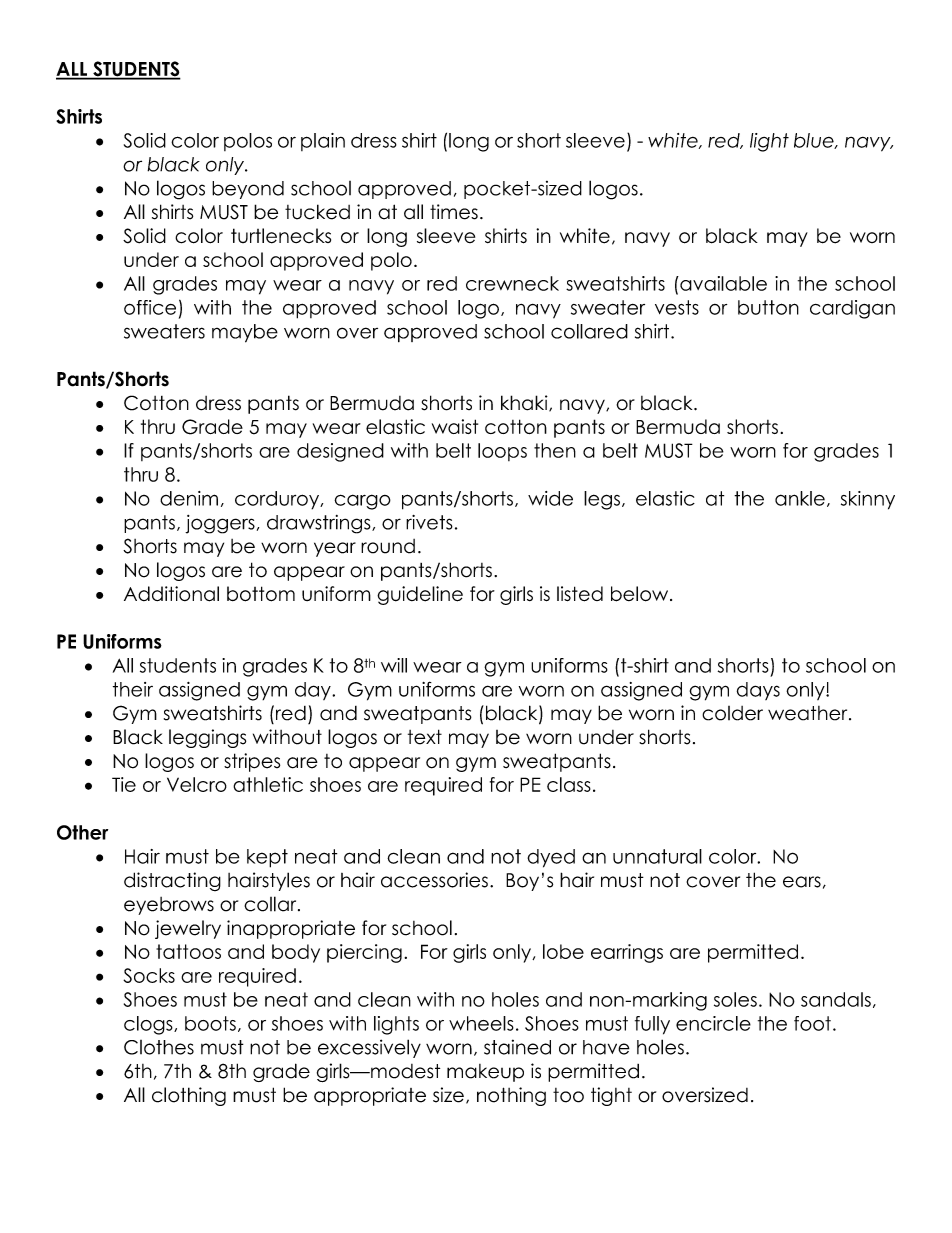  What do you see at coordinates (159, 1047) in the screenshot?
I see `Clothes` at bounding box center [159, 1047].
